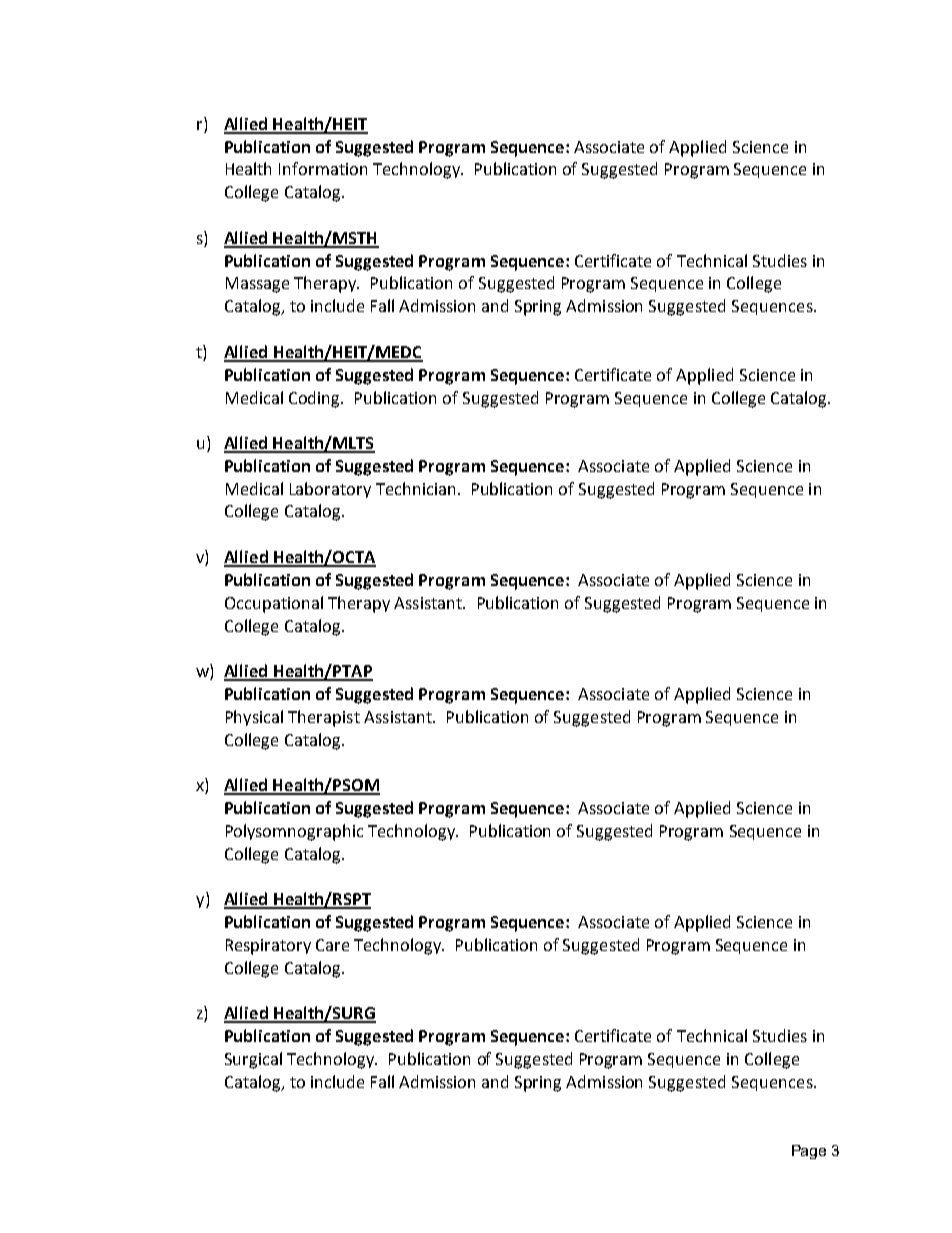 This screenshot has height=1233, width=952. Describe the element at coordinates (294, 832) in the screenshot. I see `Polysomnographic` at that location.
